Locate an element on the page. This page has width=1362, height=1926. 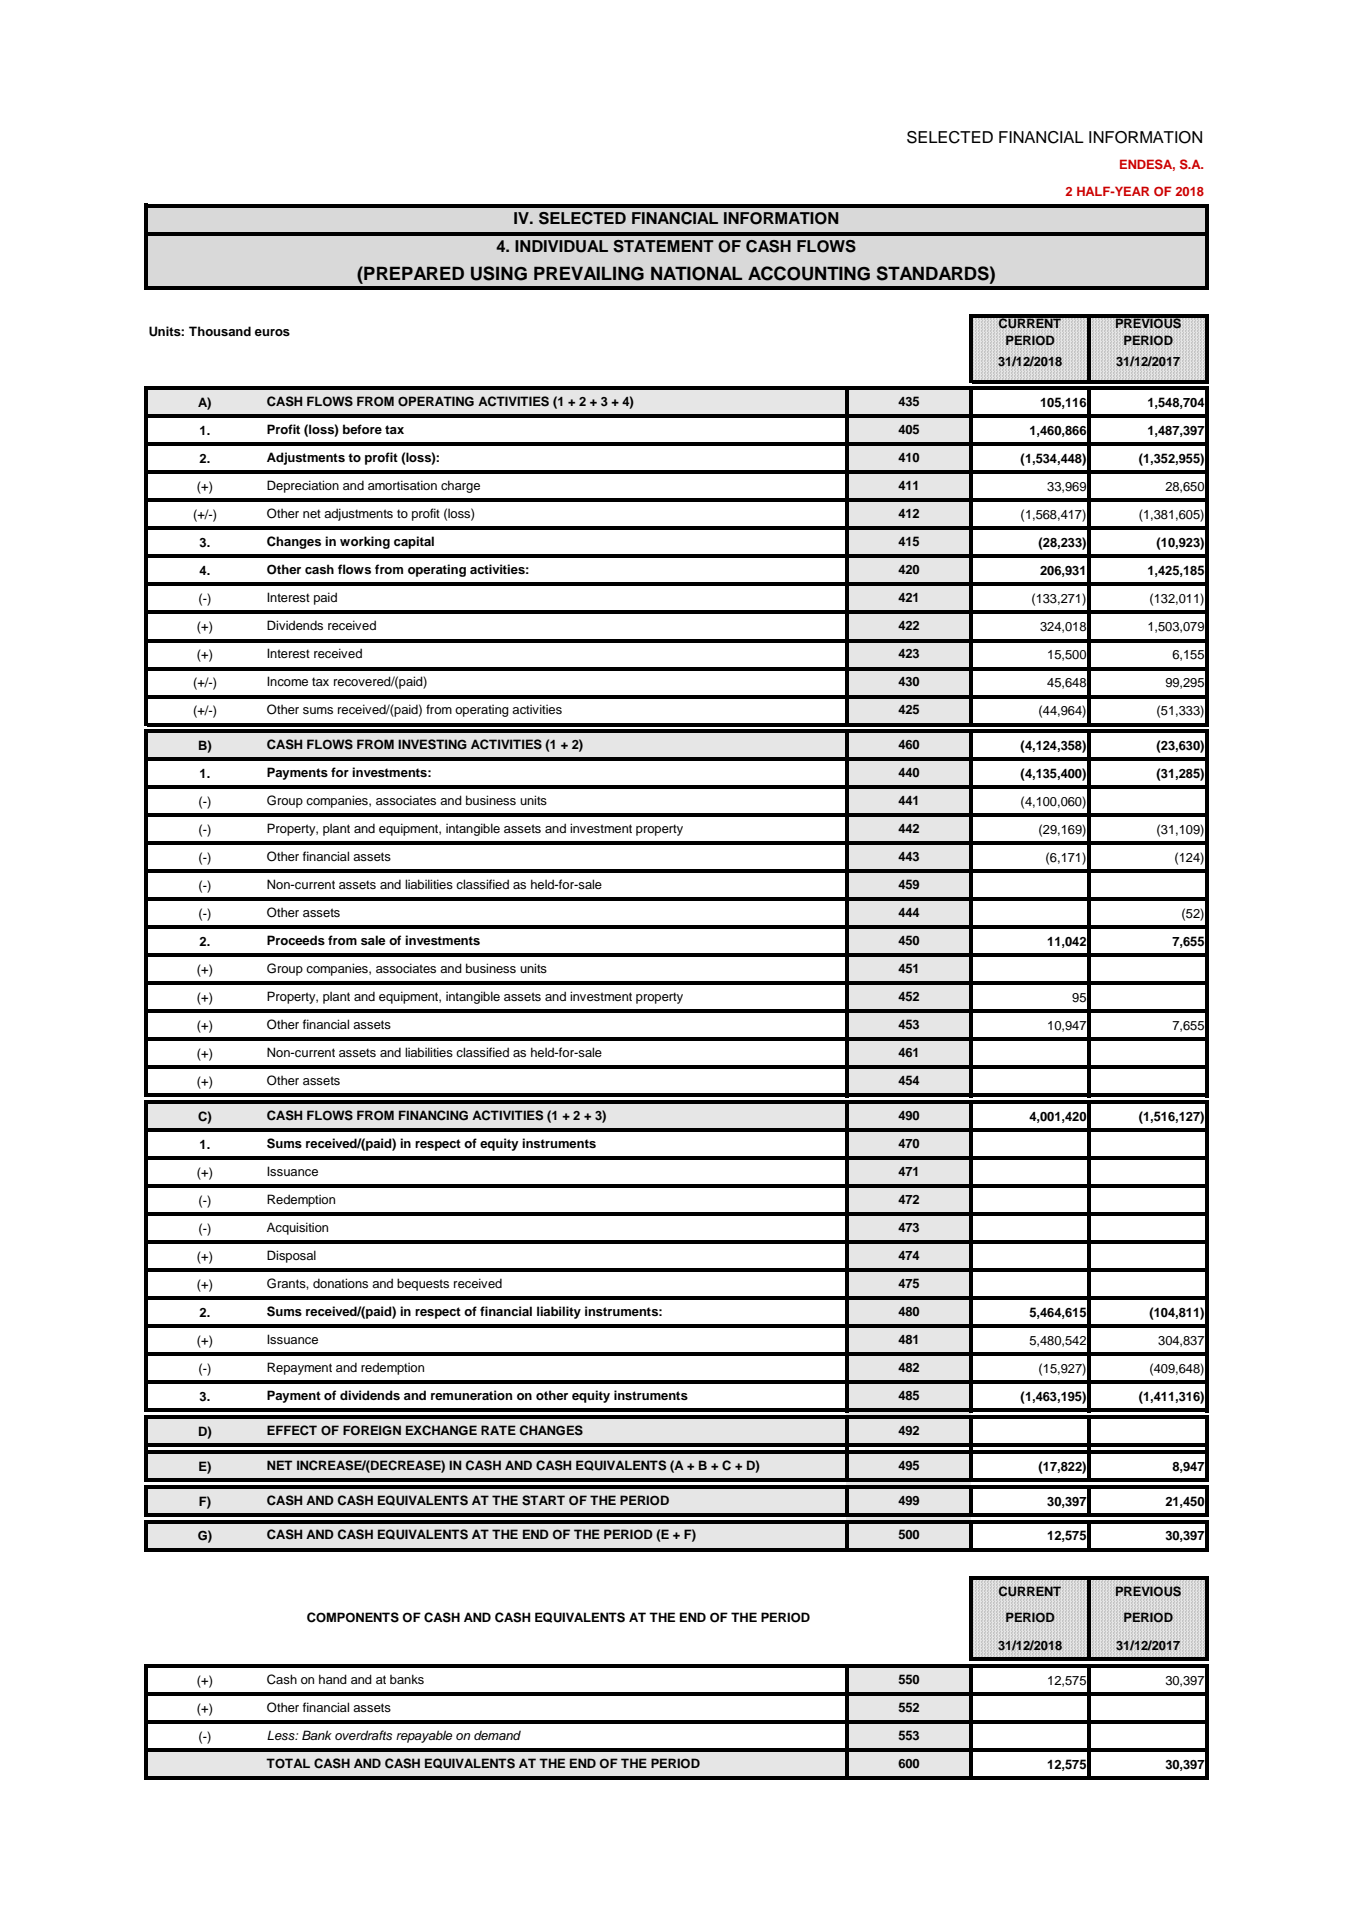
RATE is located at coordinates (498, 1430).
